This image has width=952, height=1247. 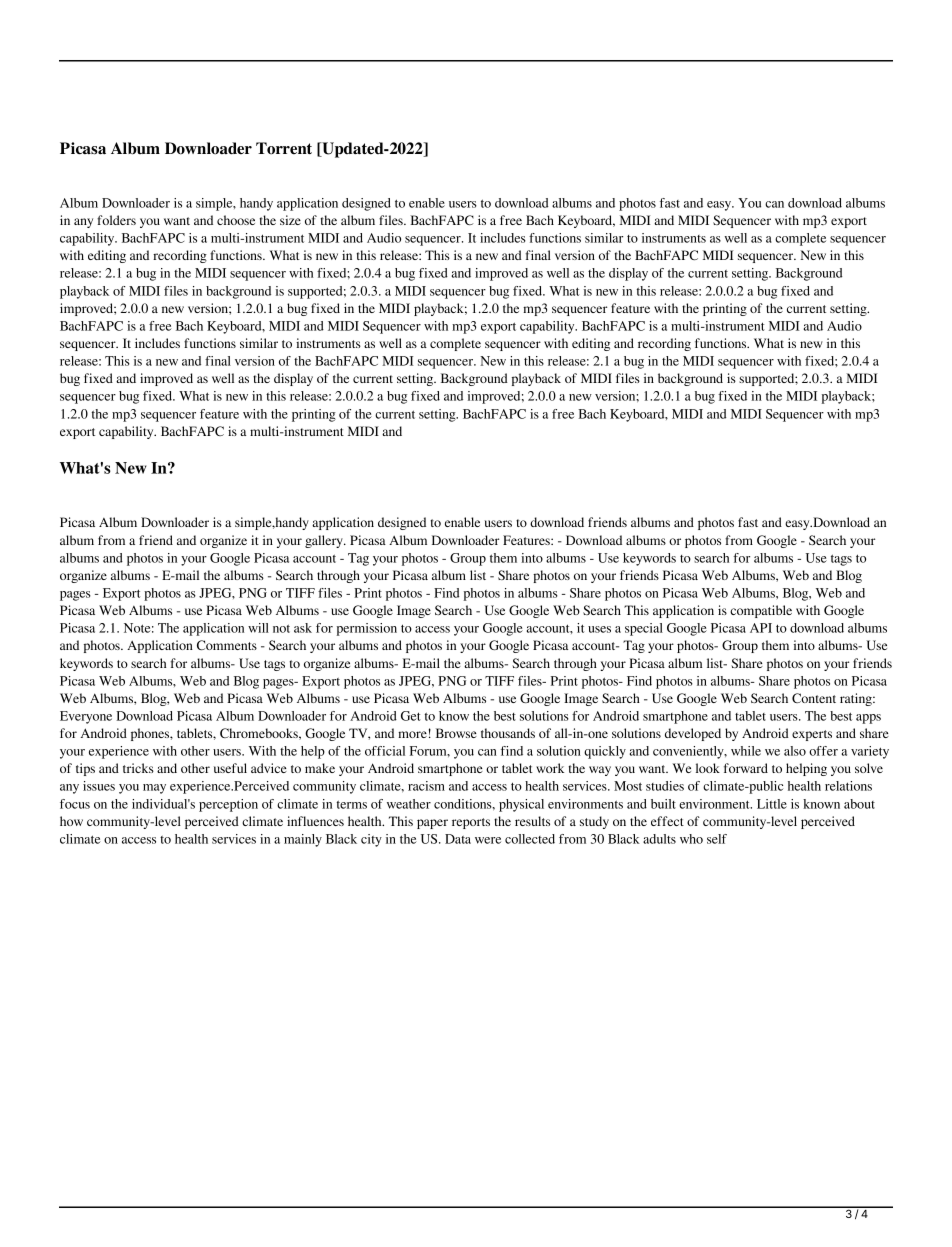 What do you see at coordinates (227, 645) in the image?
I see `Comments` at bounding box center [227, 645].
